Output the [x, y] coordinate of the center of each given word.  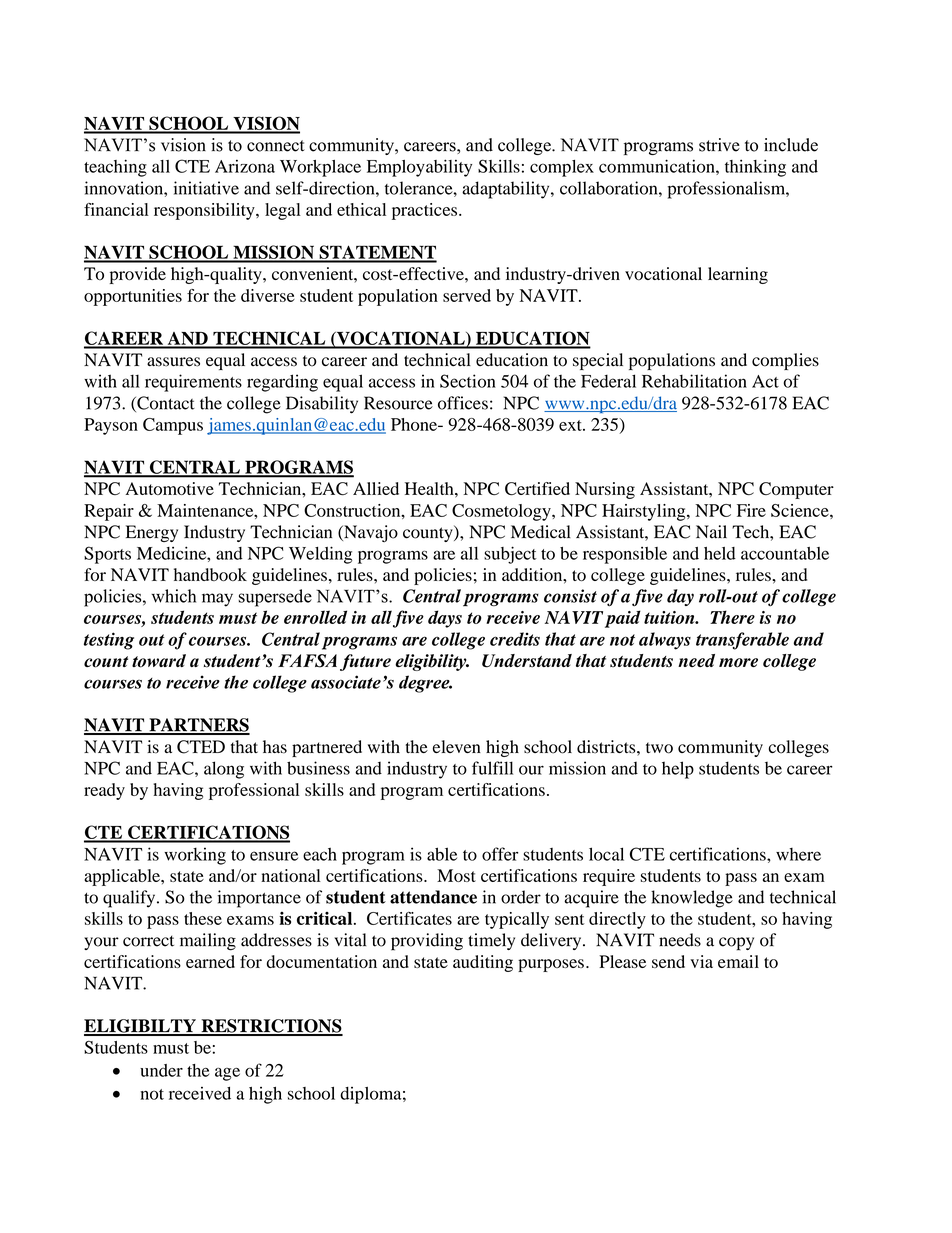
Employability [419, 168]
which [173, 596]
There [732, 617]
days [445, 619]
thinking [755, 168]
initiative [206, 188]
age [227, 1074]
